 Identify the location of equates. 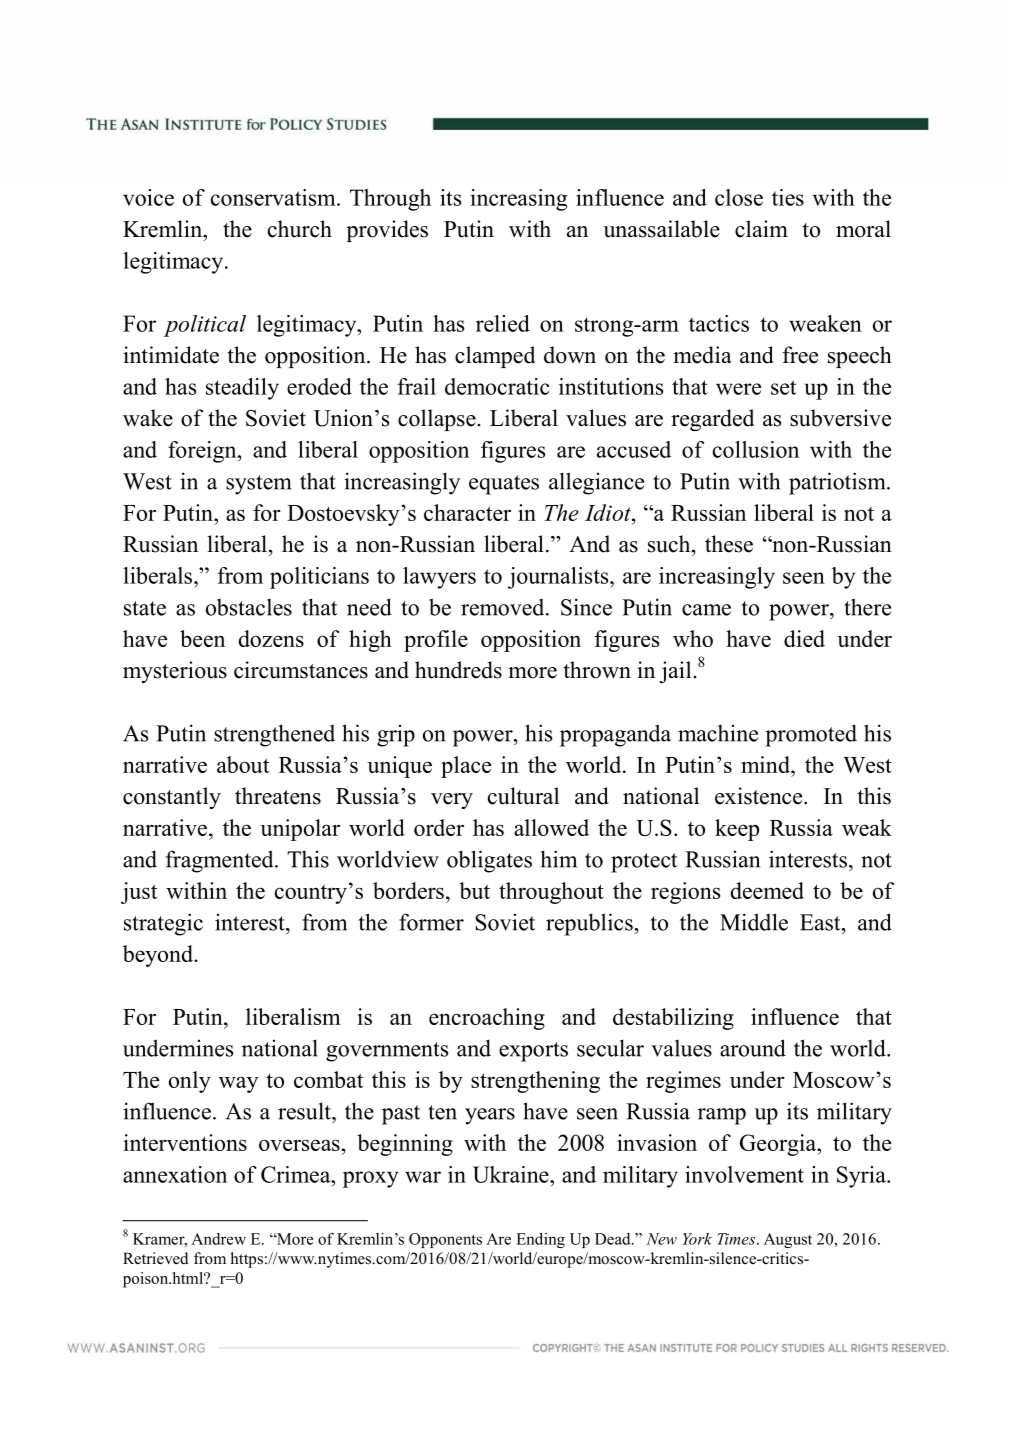
(504, 485).
